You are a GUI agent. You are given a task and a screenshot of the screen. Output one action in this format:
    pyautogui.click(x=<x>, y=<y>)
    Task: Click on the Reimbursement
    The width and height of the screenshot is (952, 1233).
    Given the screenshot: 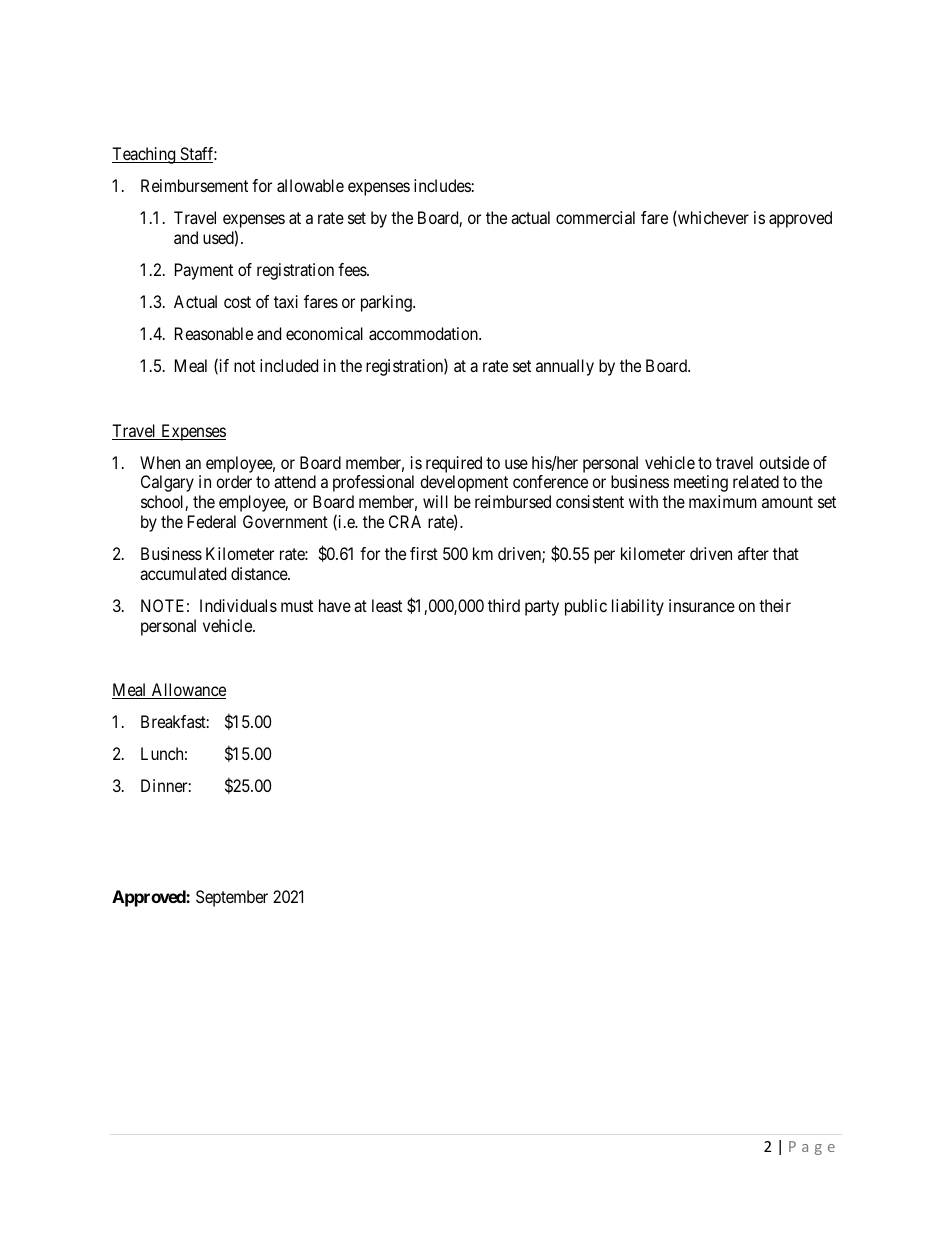 What is the action you would take?
    pyautogui.click(x=194, y=185)
